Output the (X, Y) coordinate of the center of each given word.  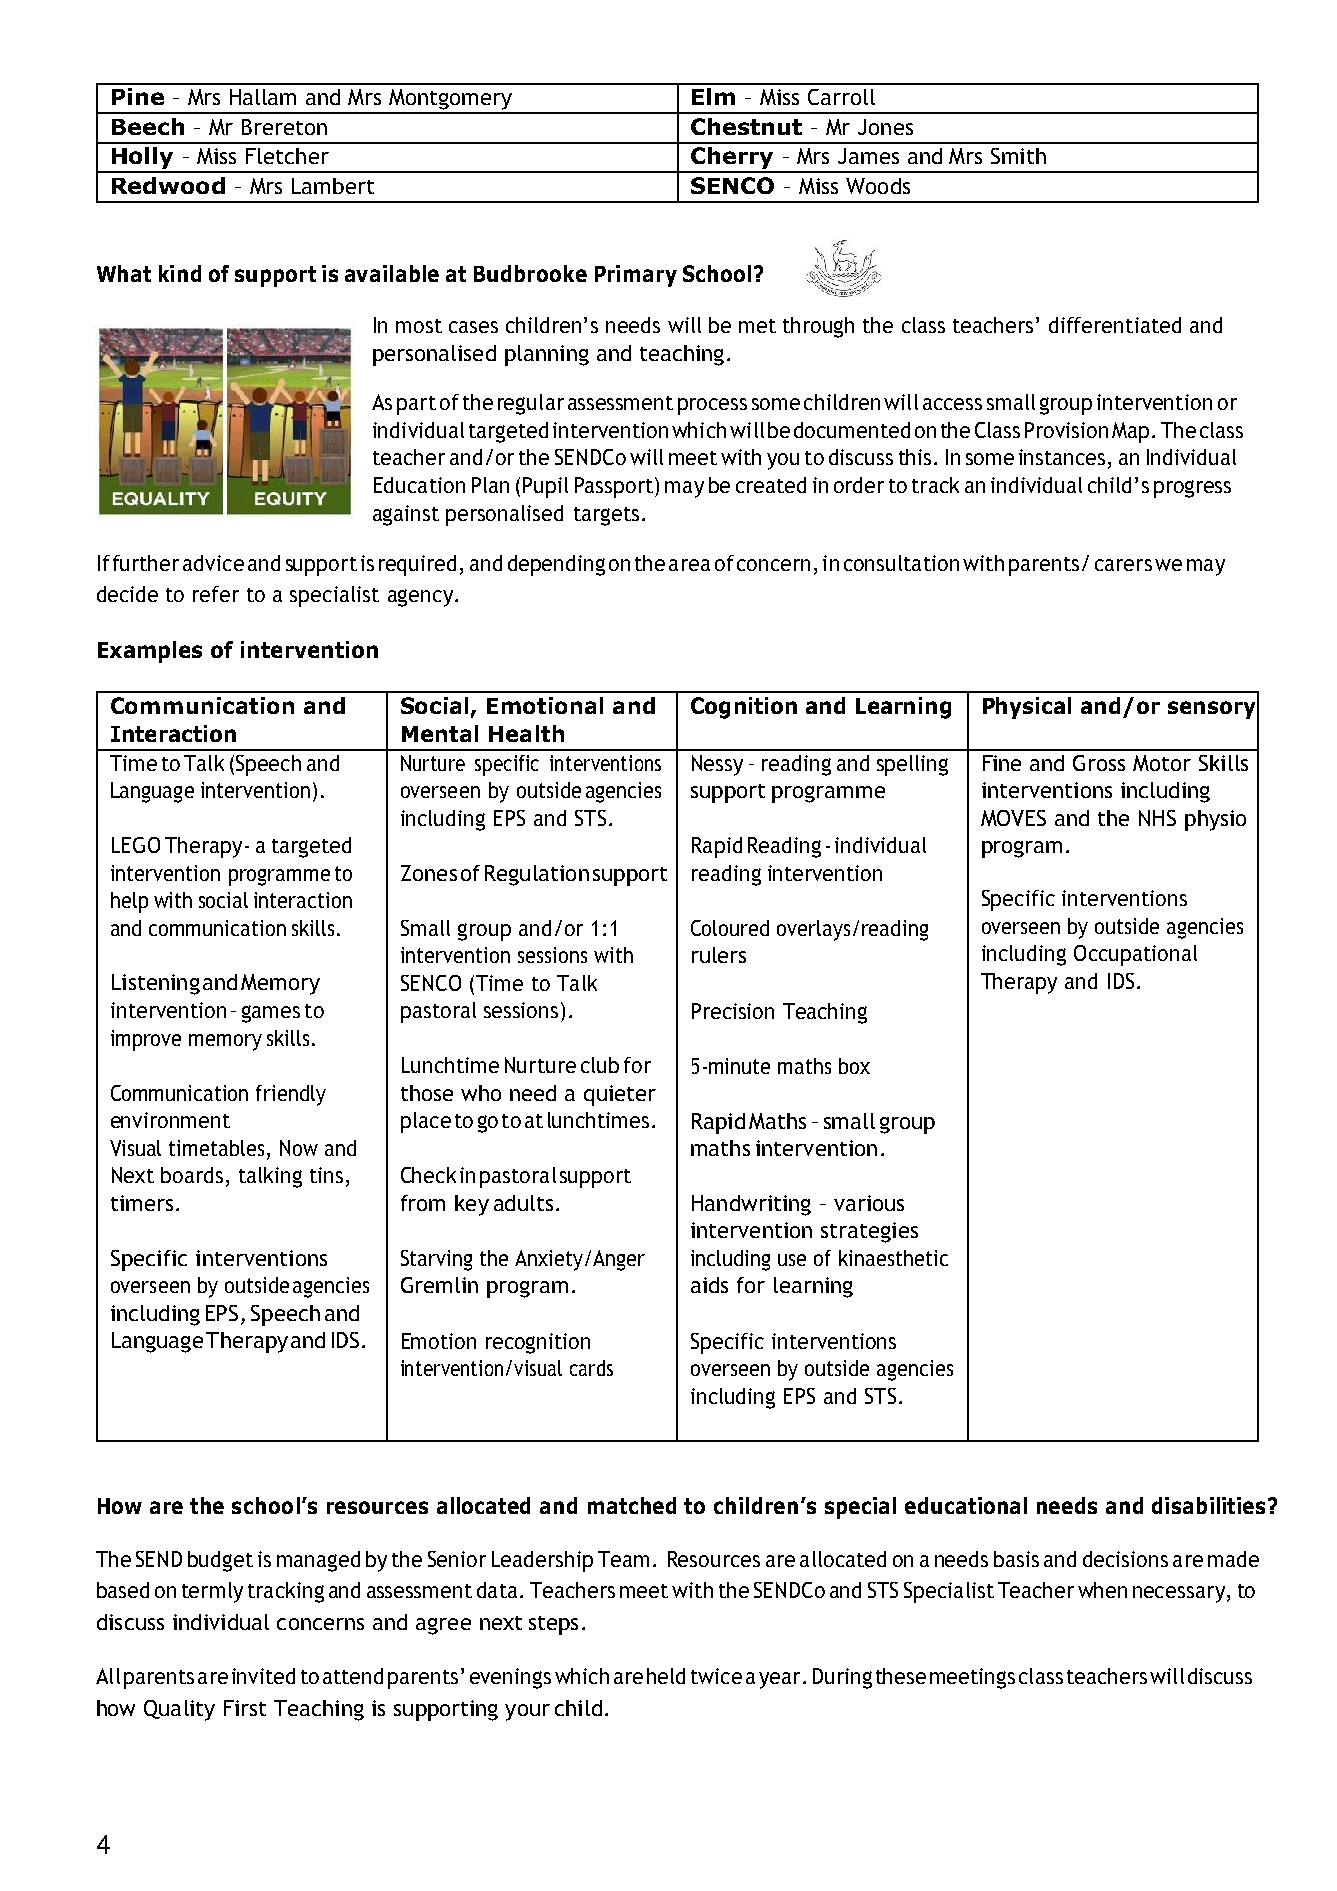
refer (216, 594)
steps (553, 1625)
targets (606, 516)
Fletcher (287, 156)
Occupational (1135, 955)
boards (192, 1175)
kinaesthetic (893, 1258)
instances (1062, 457)
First (245, 1708)
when (1102, 1590)
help (129, 902)
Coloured (730, 928)
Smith (1018, 156)
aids (709, 1285)
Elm (713, 96)
